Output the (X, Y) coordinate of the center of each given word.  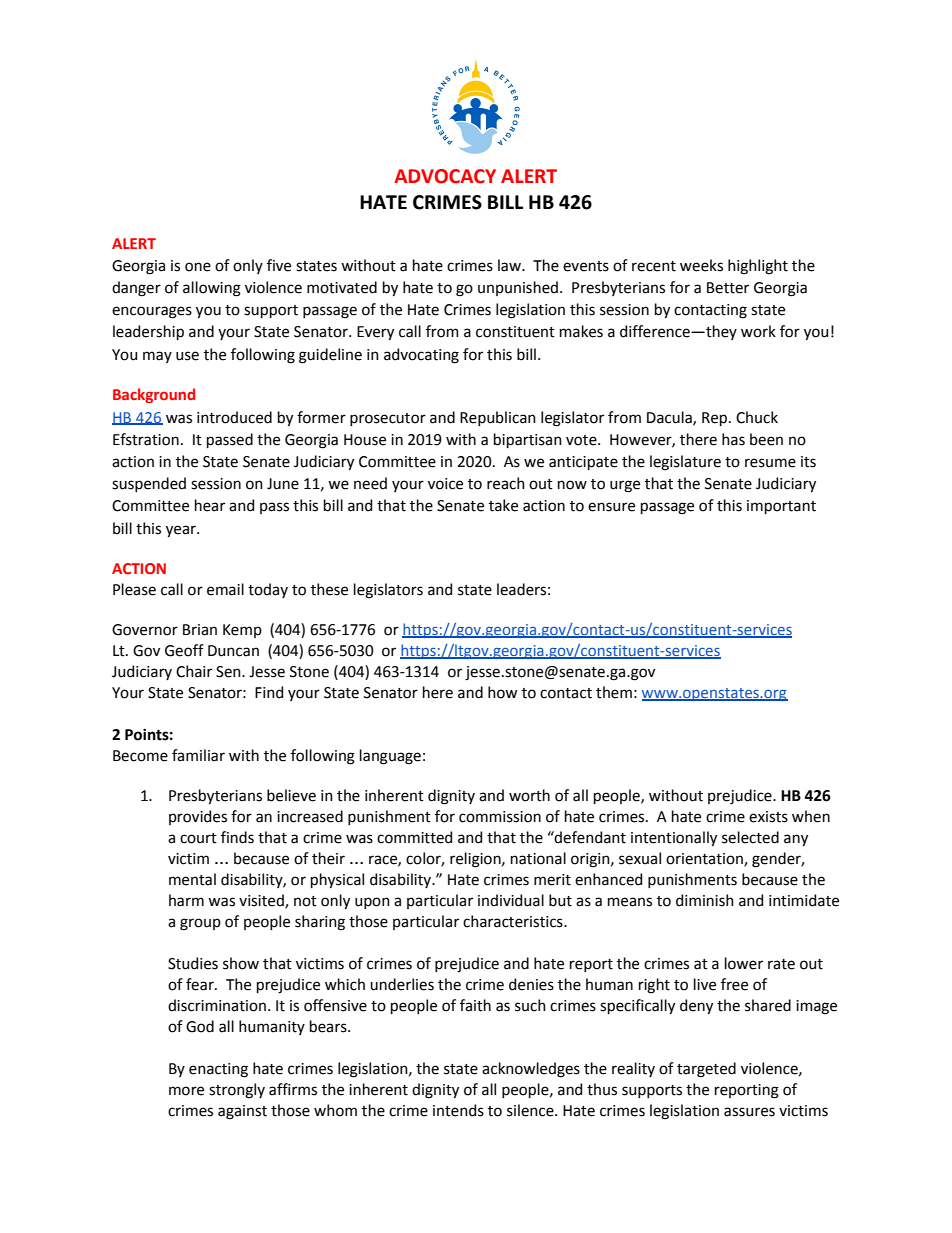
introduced (234, 417)
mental (192, 879)
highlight (758, 267)
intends (458, 1110)
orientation (705, 860)
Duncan (233, 651)
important (781, 507)
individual (511, 900)
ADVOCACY (445, 176)
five (279, 265)
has (733, 439)
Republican (498, 418)
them (614, 692)
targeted (706, 1070)
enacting (218, 1070)
